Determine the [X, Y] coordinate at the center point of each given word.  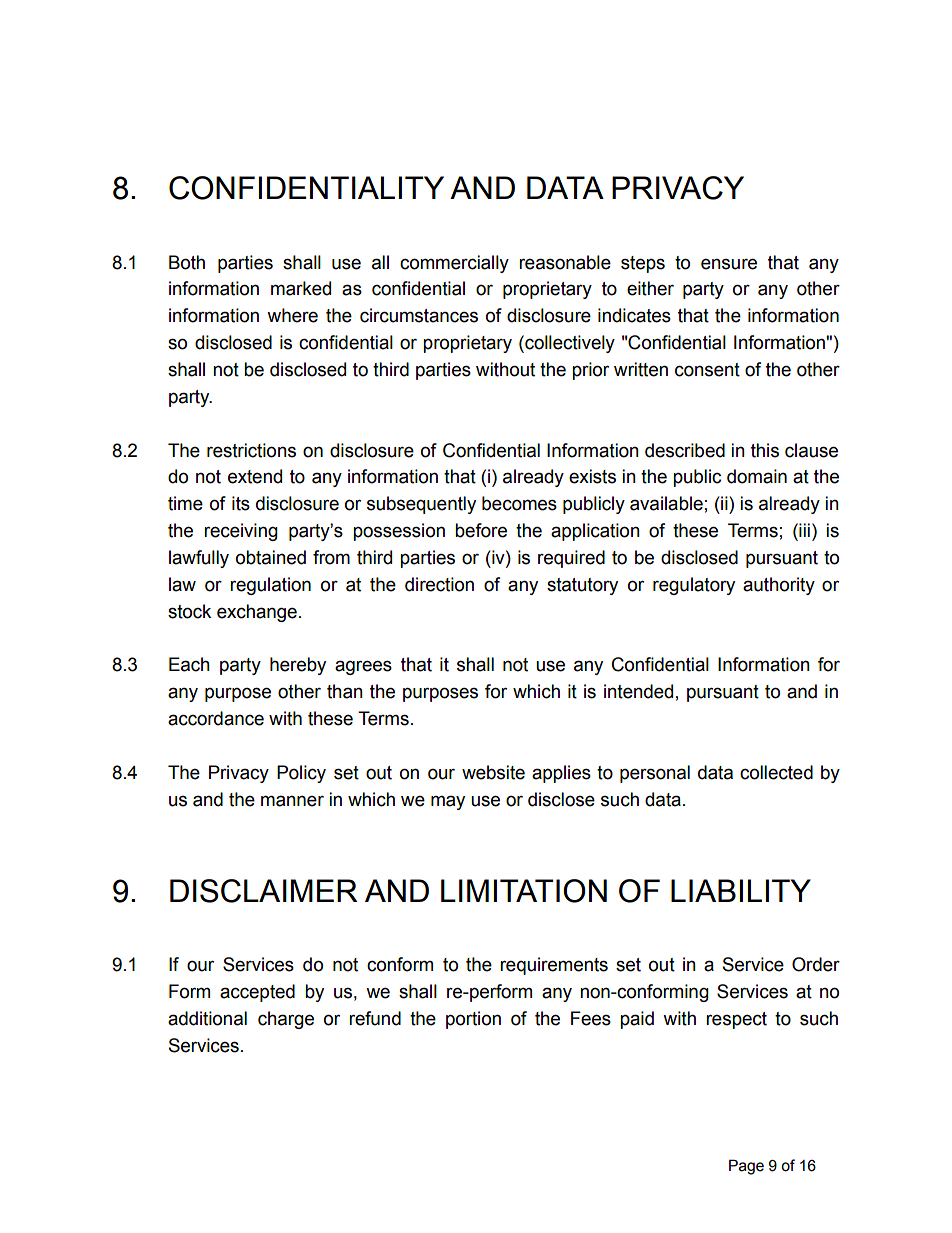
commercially [454, 264]
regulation [270, 586]
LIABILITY [741, 890]
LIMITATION [524, 891]
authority [779, 586]
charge [286, 1020]
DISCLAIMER [264, 891]
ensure [729, 264]
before [481, 530]
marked [301, 288]
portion [473, 1020]
